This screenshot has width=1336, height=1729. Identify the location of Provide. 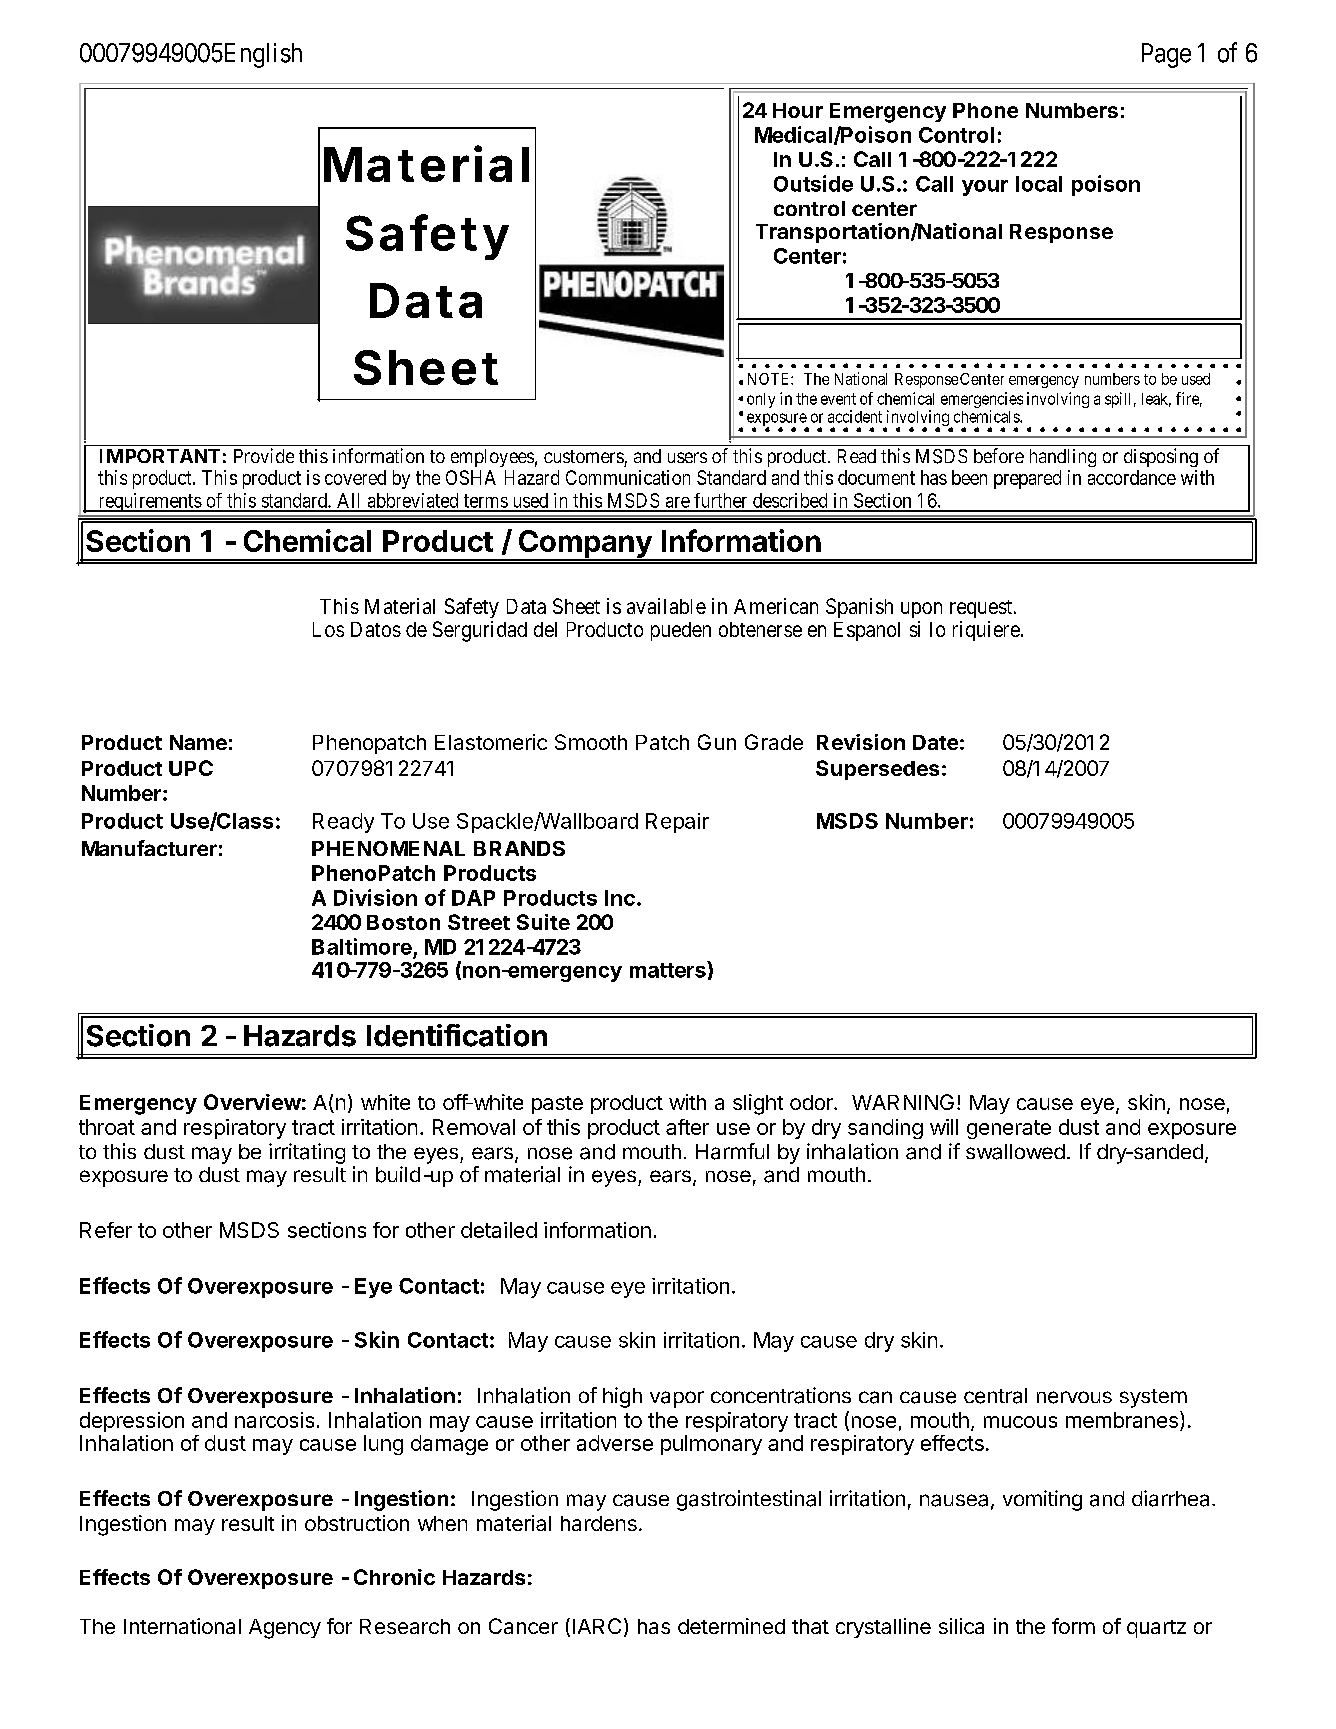
(264, 455).
